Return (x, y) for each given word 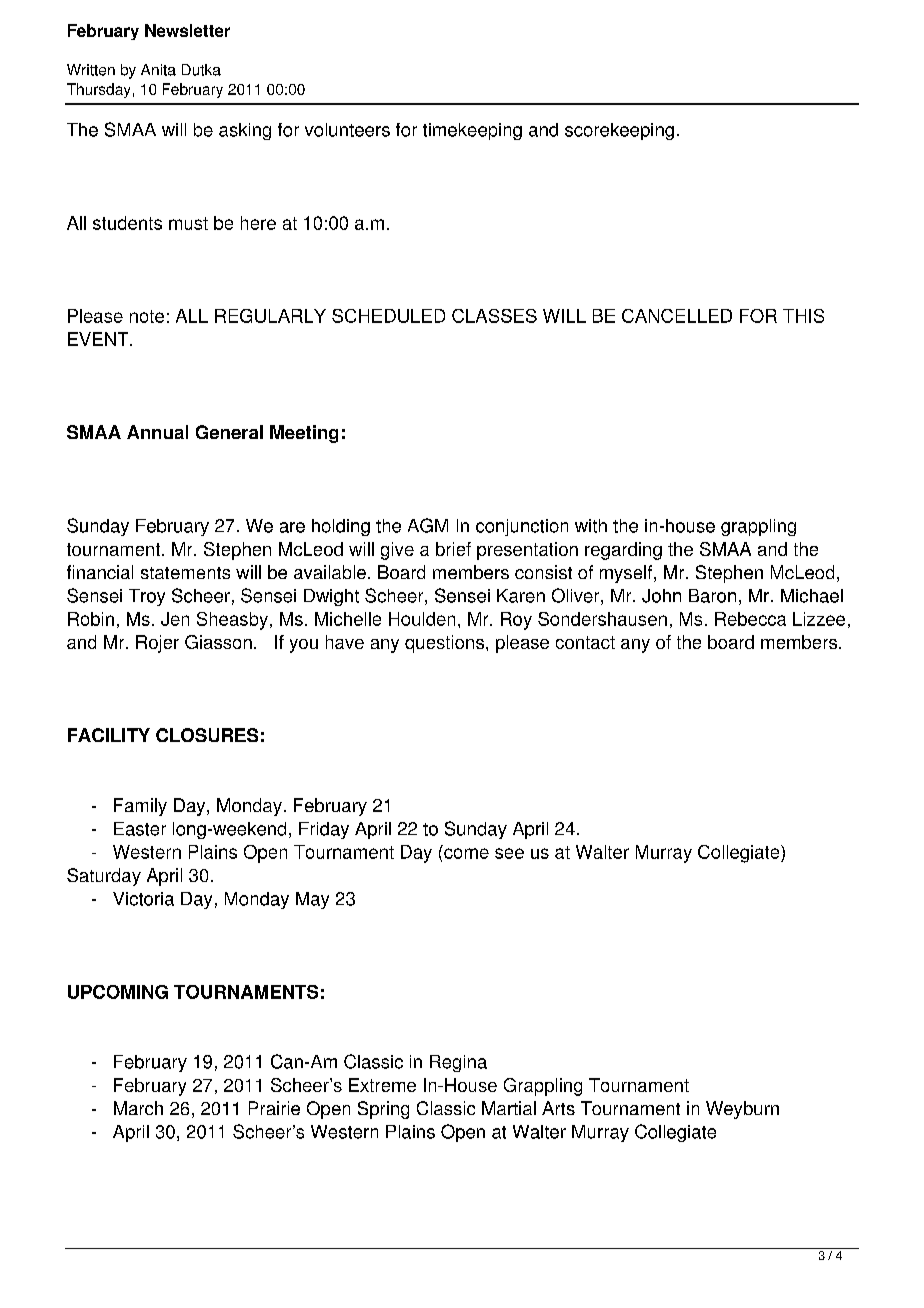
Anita (158, 70)
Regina (458, 1063)
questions (444, 644)
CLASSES (494, 316)
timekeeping (472, 131)
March (138, 1108)
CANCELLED (677, 316)
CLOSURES (207, 735)
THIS (803, 316)
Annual (157, 432)
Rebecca (750, 619)
